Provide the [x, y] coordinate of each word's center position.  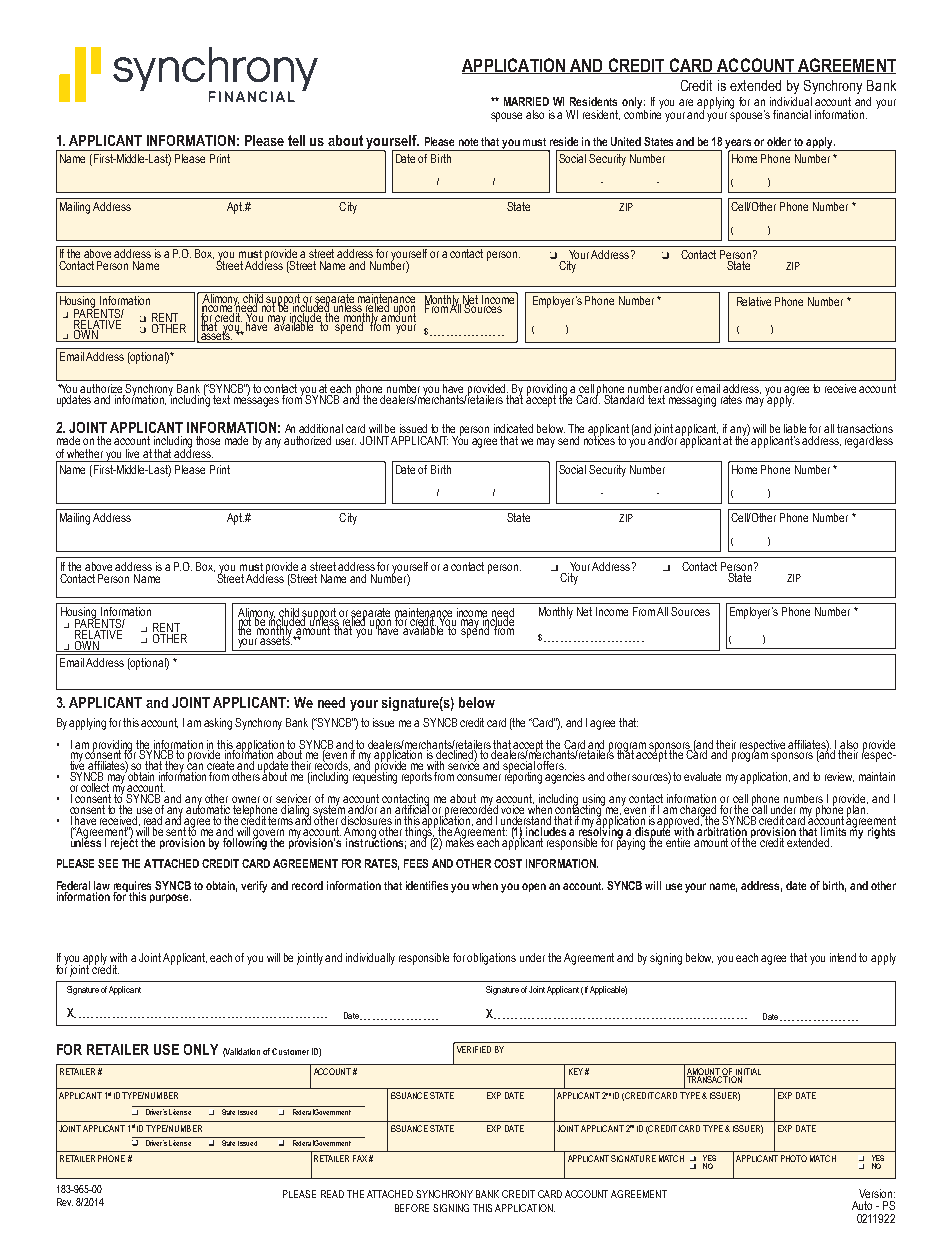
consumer [479, 777]
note [468, 142]
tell [296, 140]
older [779, 141]
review [839, 777]
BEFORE [412, 1208]
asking [218, 724]
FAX [360, 1158]
